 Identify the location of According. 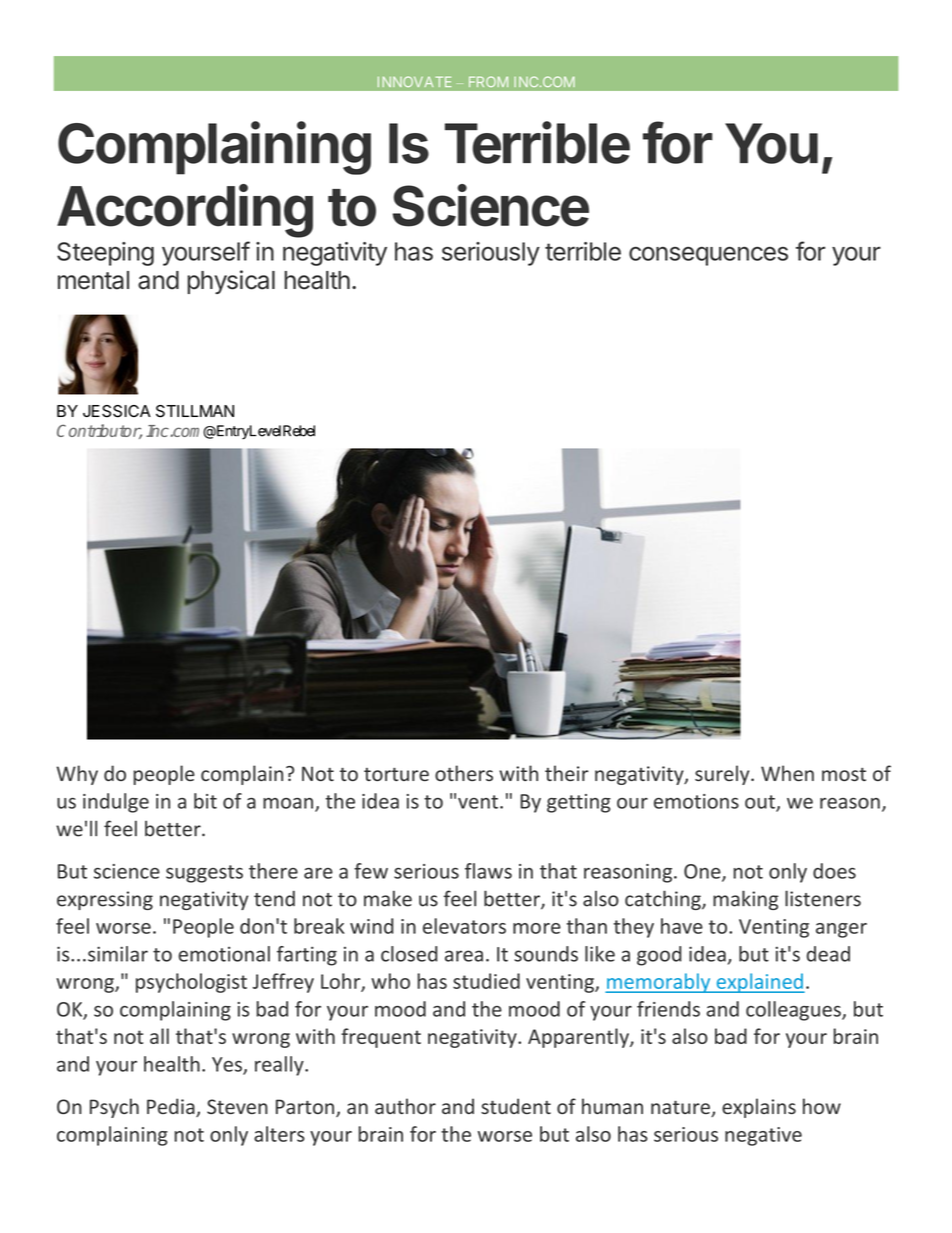
(185, 211).
